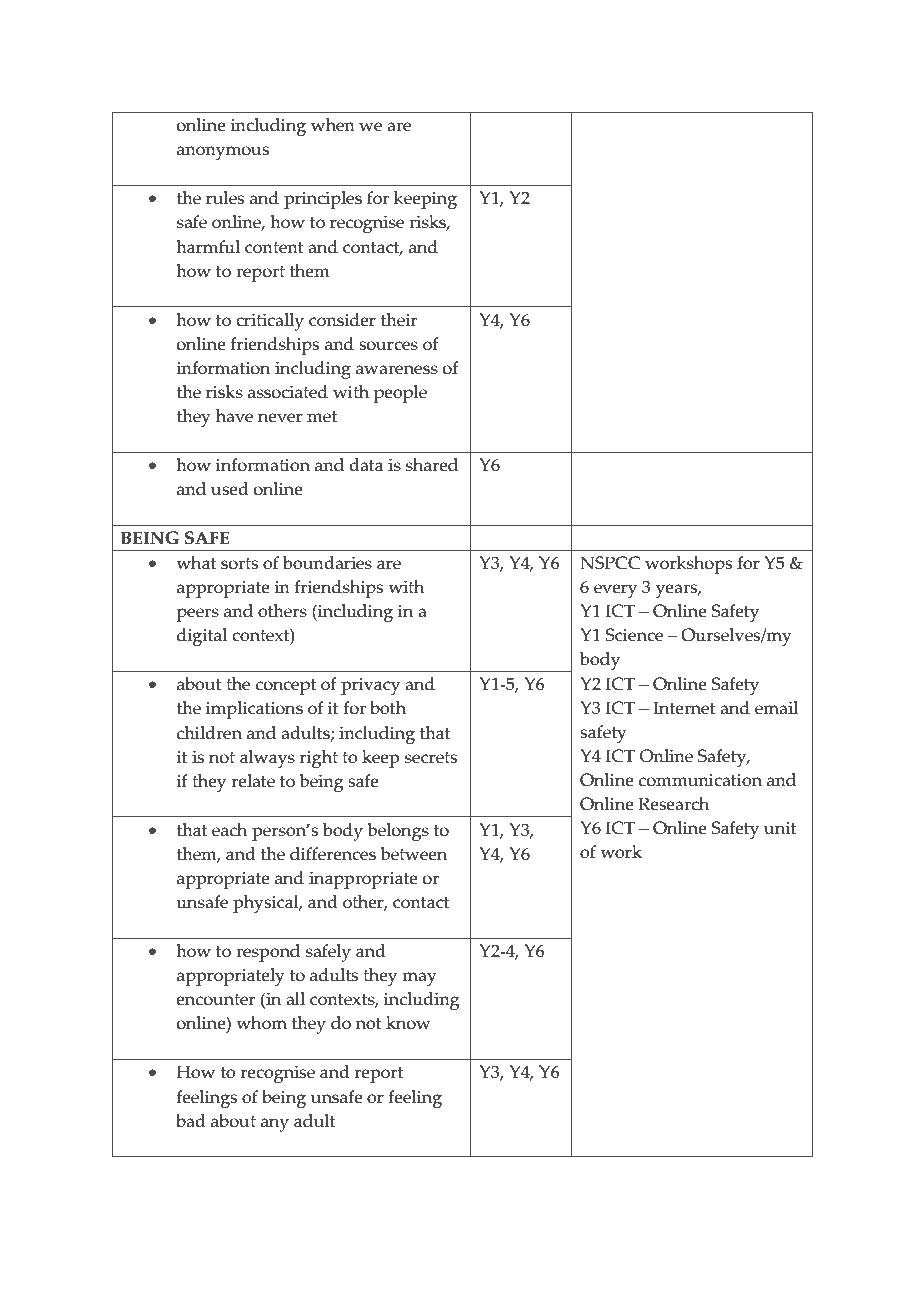  Describe the element at coordinates (615, 591) in the image. I see `every` at that location.
